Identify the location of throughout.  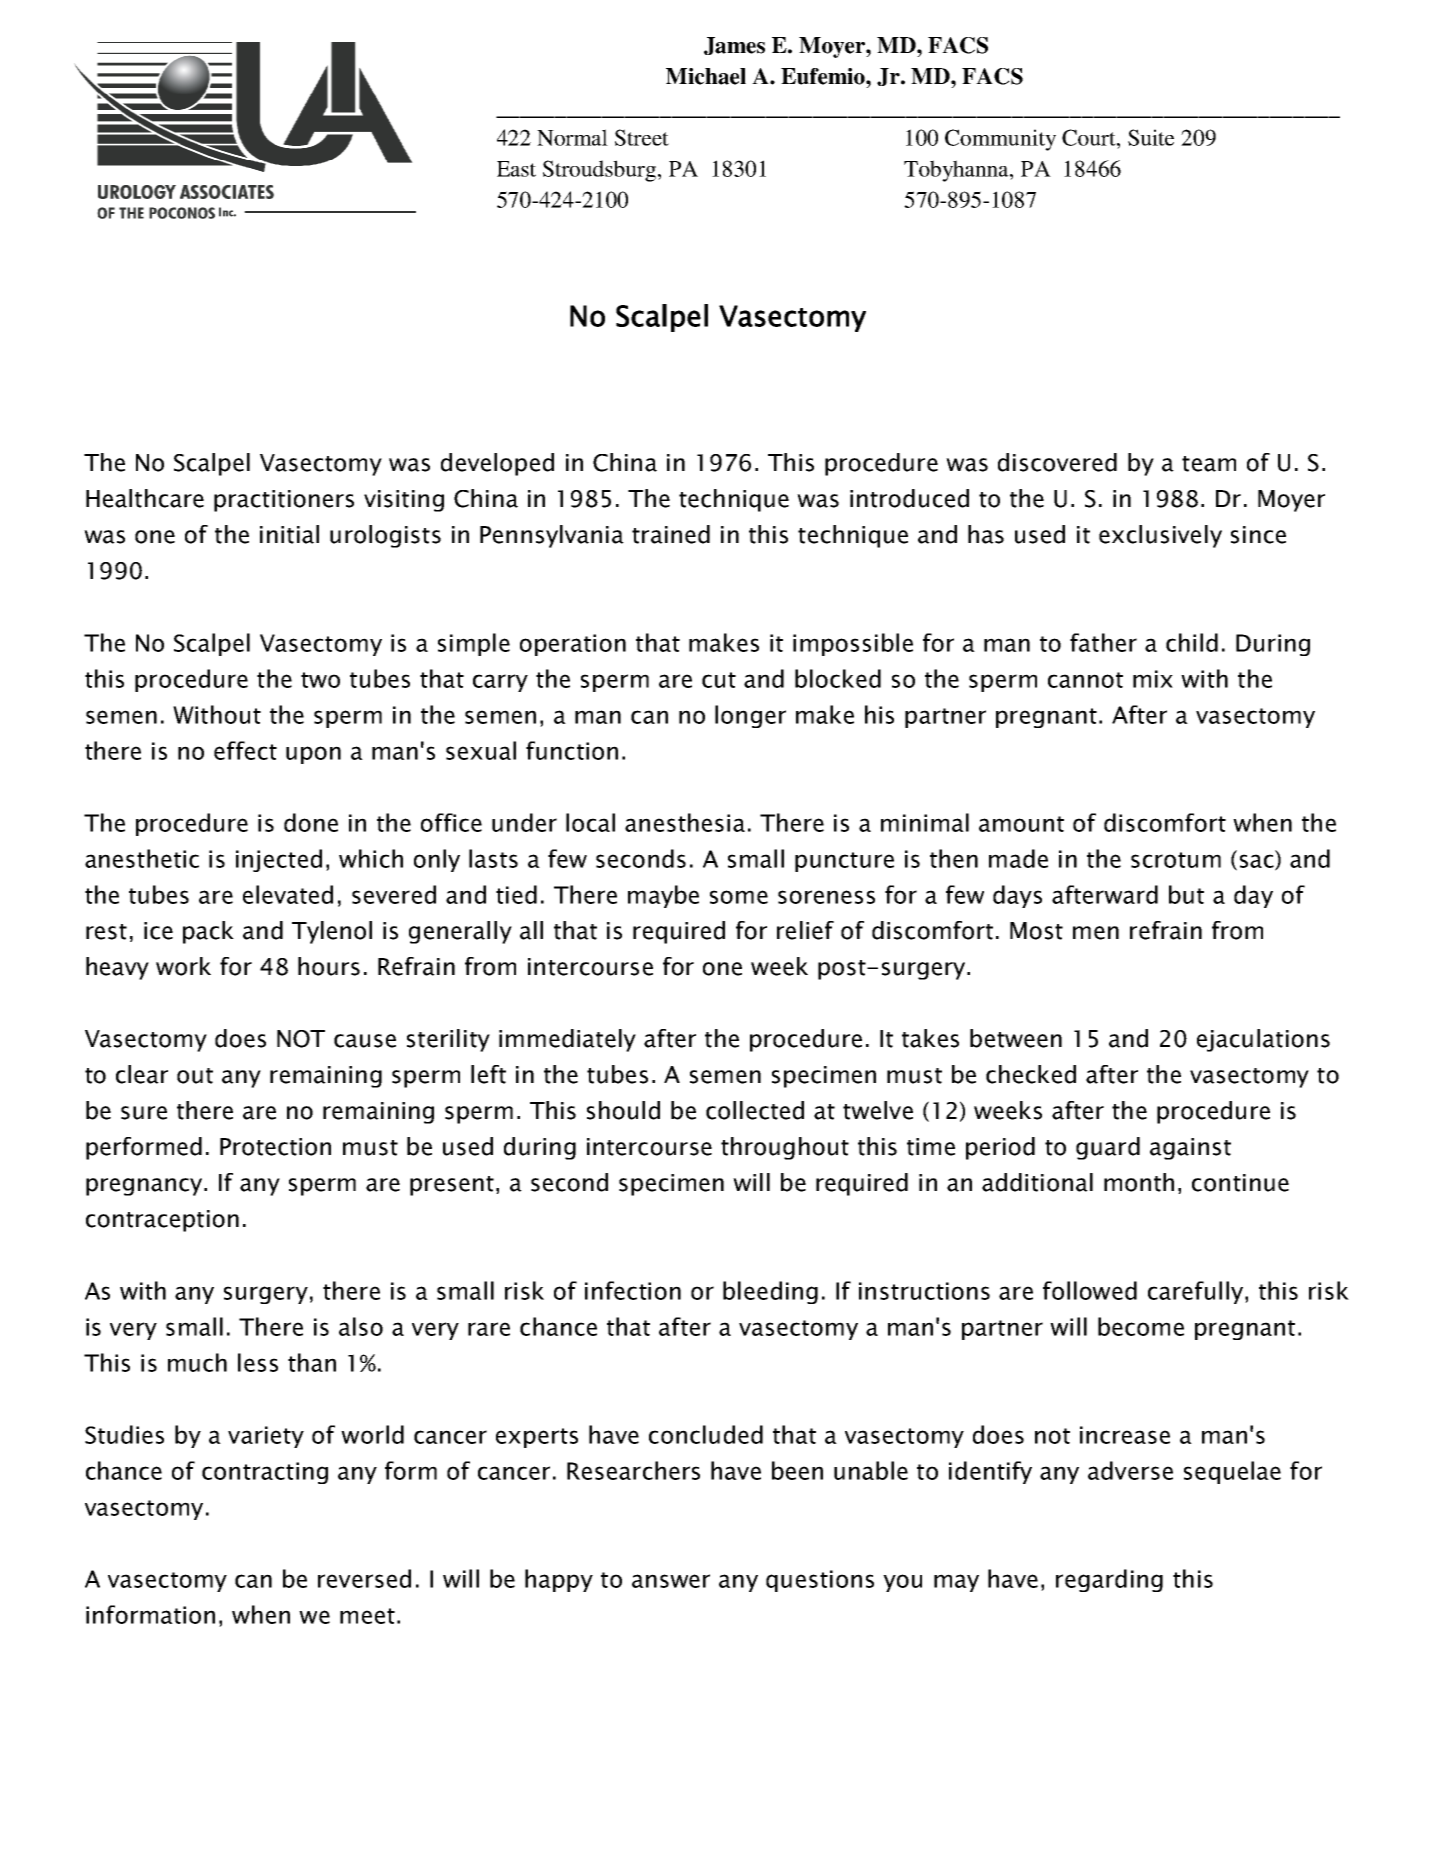
(785, 1148).
